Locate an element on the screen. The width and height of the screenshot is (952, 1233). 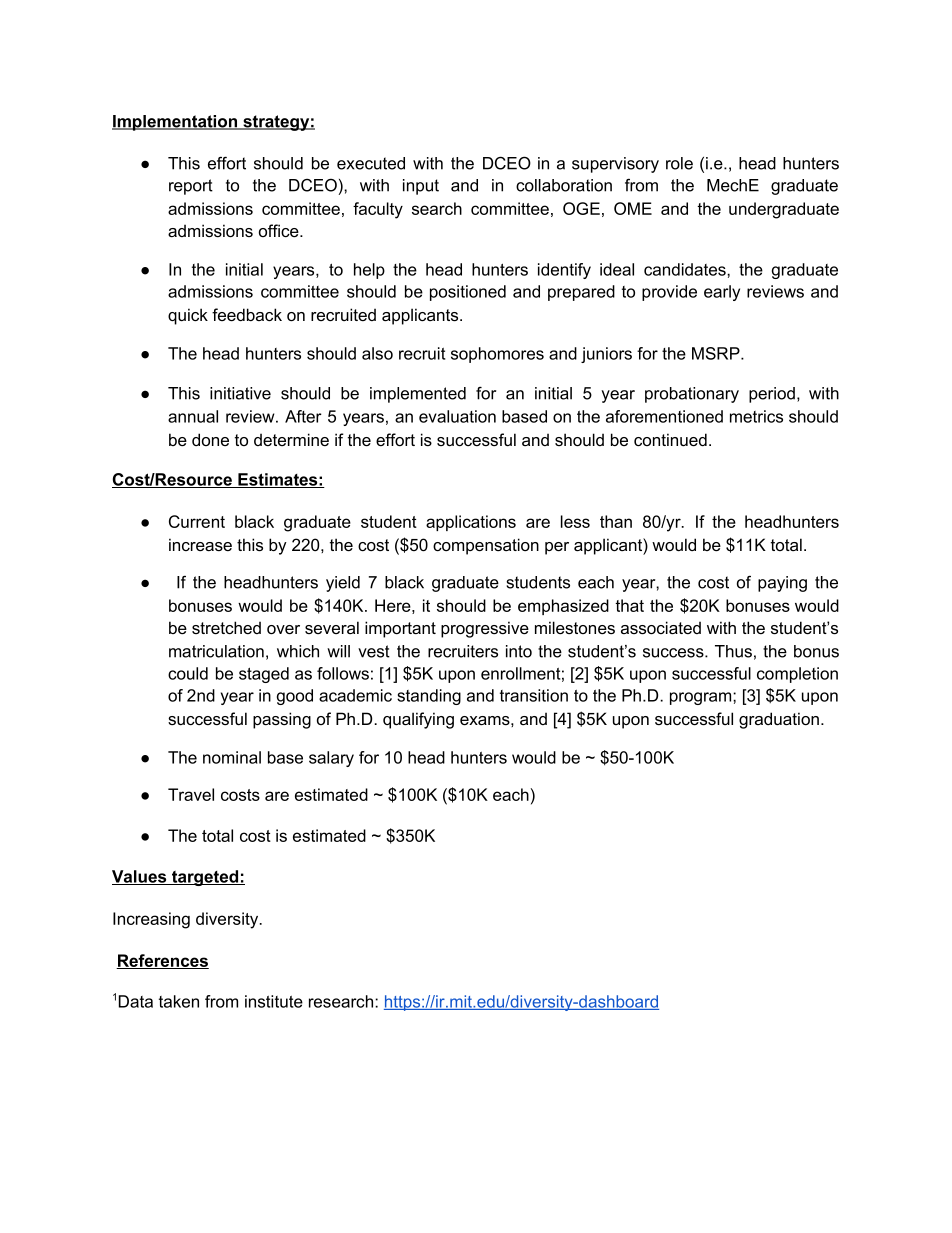
role is located at coordinates (679, 163).
